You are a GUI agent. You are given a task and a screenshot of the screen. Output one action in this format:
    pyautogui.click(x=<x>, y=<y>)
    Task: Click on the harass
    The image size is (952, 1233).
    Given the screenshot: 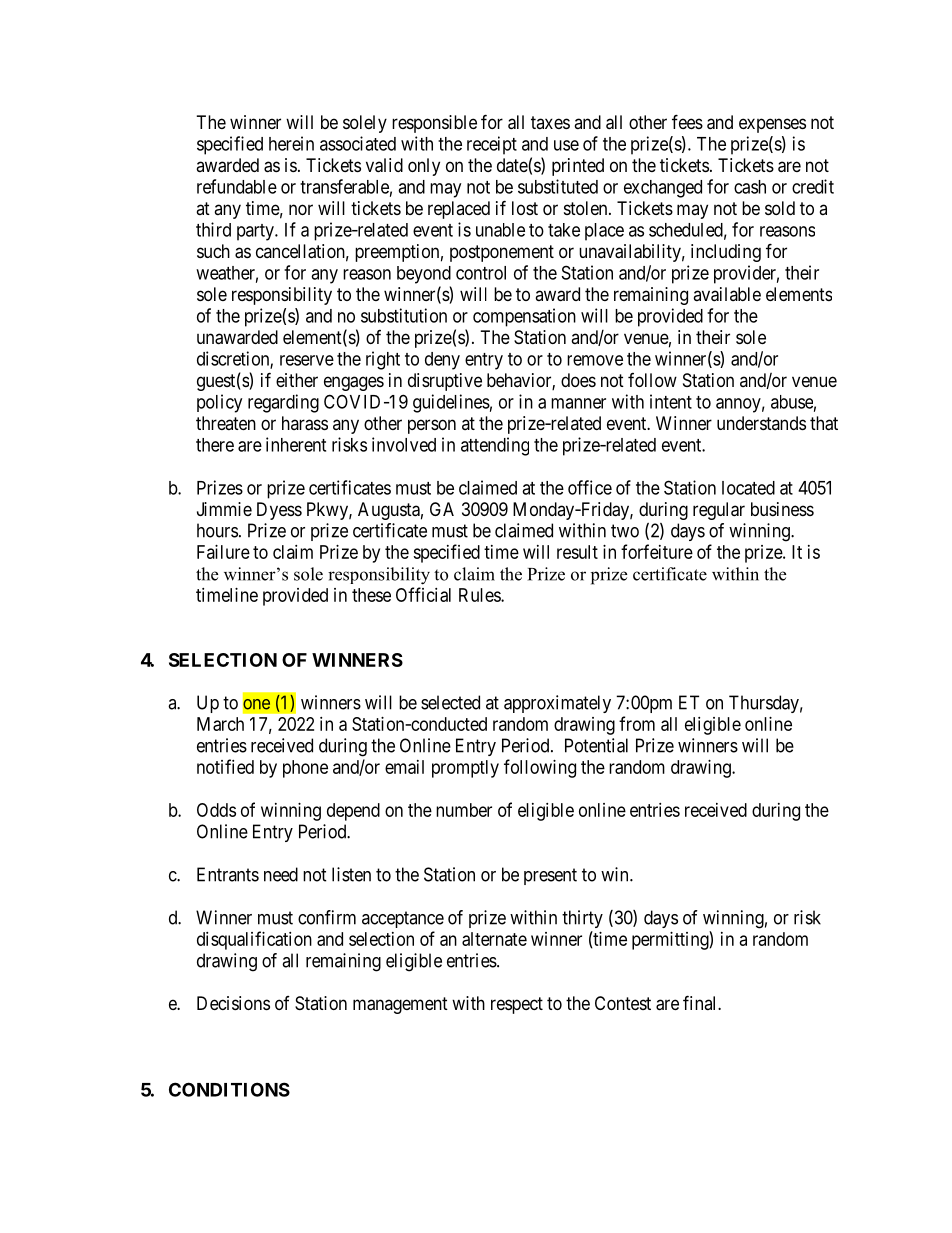 What is the action you would take?
    pyautogui.click(x=305, y=423)
